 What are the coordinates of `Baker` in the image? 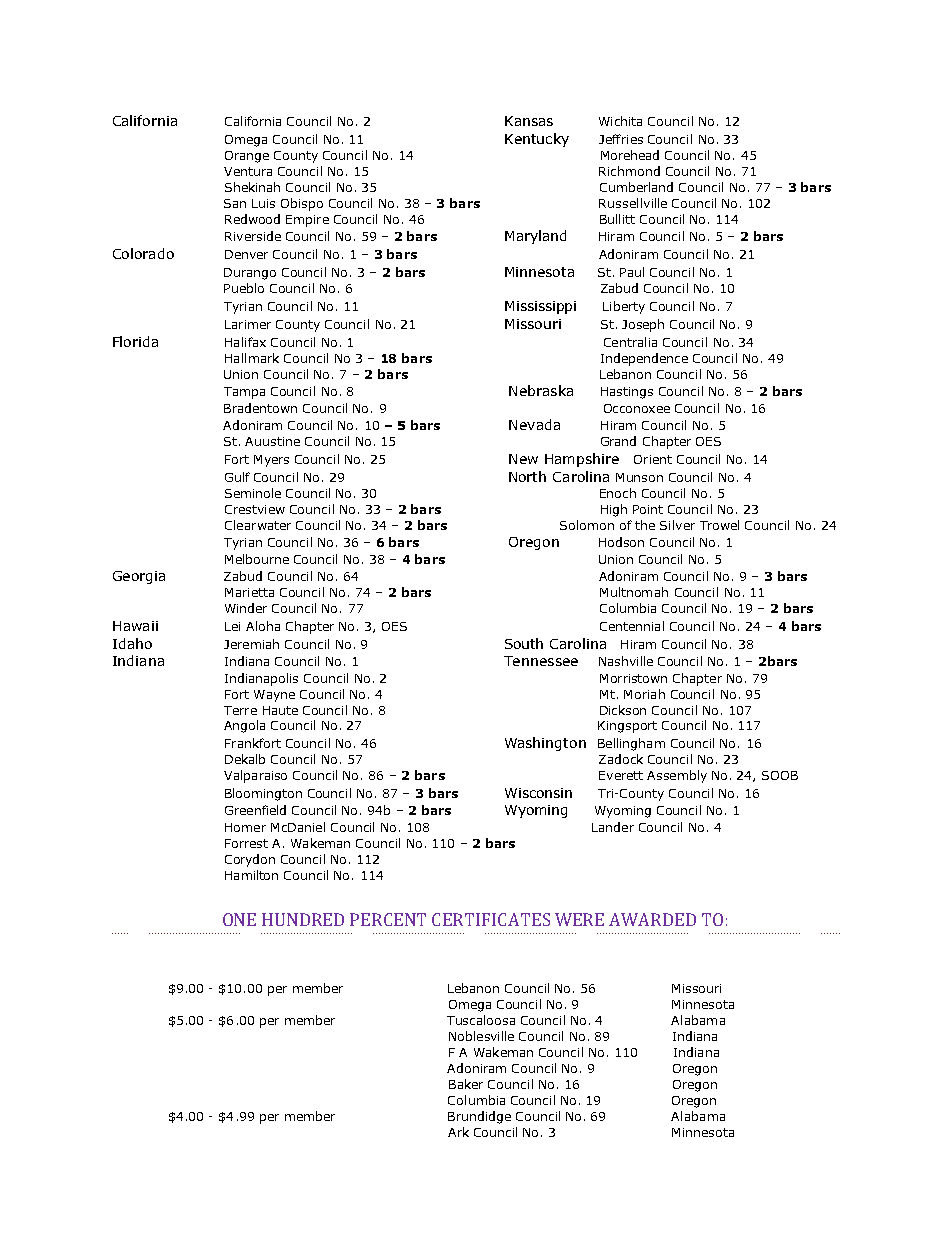 It's located at (466, 1084).
